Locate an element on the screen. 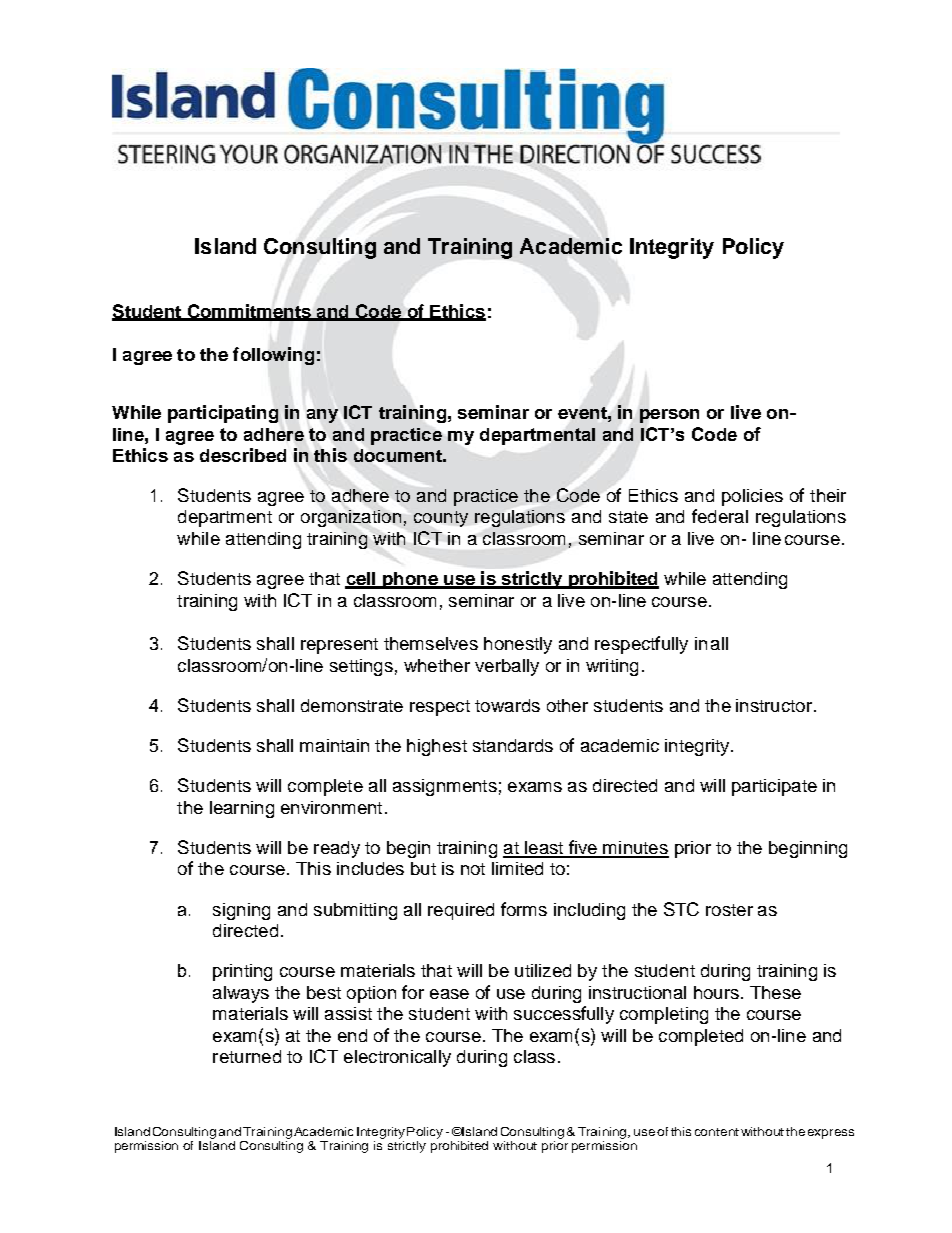 The height and width of the screenshot is (1233, 952). represent is located at coordinates (339, 646).
